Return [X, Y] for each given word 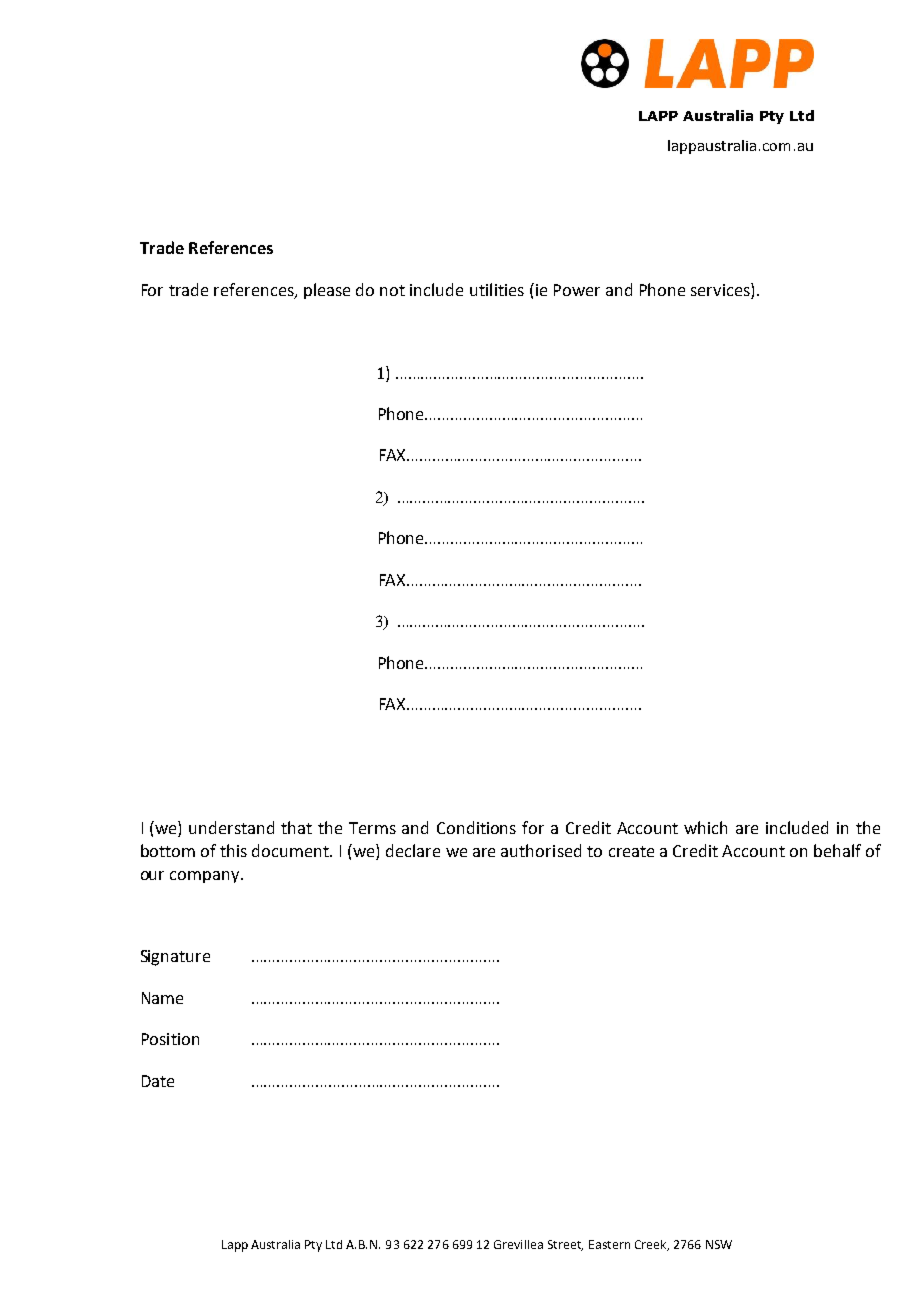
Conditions [476, 827]
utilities [497, 289]
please [327, 291]
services [721, 289]
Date [158, 1081]
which [705, 827]
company [206, 877]
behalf [837, 850]
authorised [541, 850]
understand [231, 827]
